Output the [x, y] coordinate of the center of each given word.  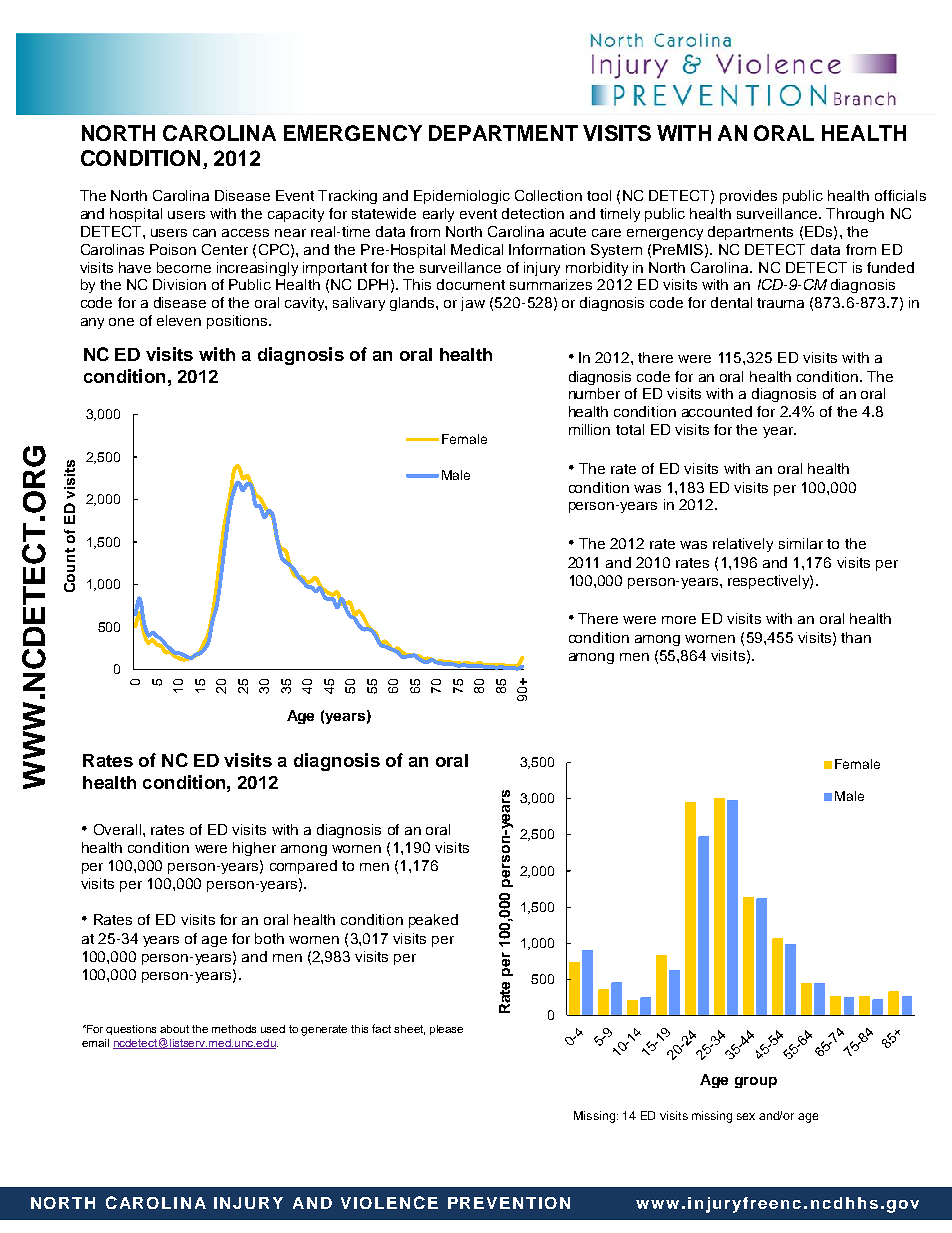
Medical [477, 249]
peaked [433, 921]
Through [855, 215]
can [204, 233]
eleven [179, 320]
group [756, 1082]
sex [746, 1116]
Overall [119, 829]
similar [801, 543]
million [589, 429]
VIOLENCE [389, 1202]
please [446, 1030]
